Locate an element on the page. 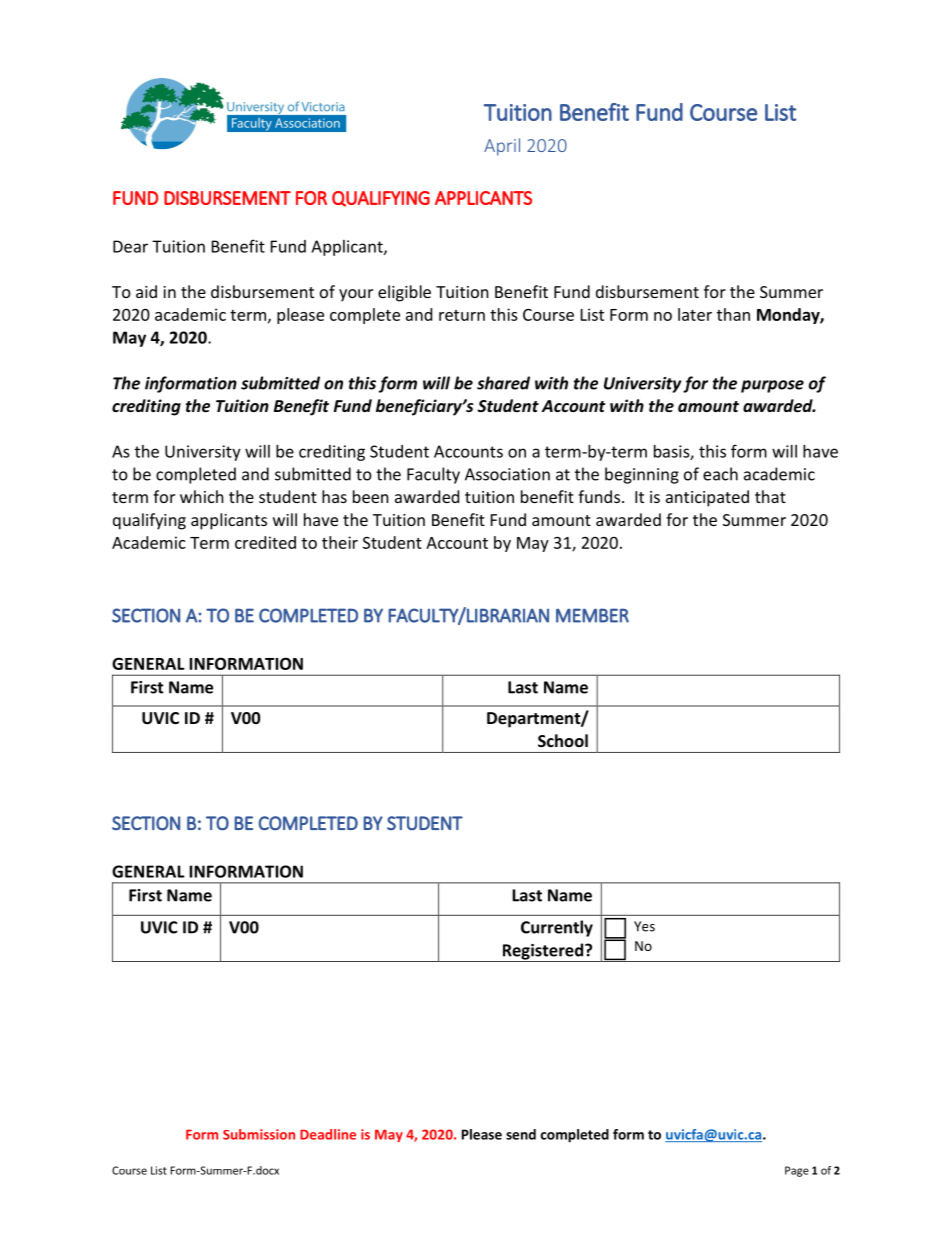  April is located at coordinates (502, 147).
